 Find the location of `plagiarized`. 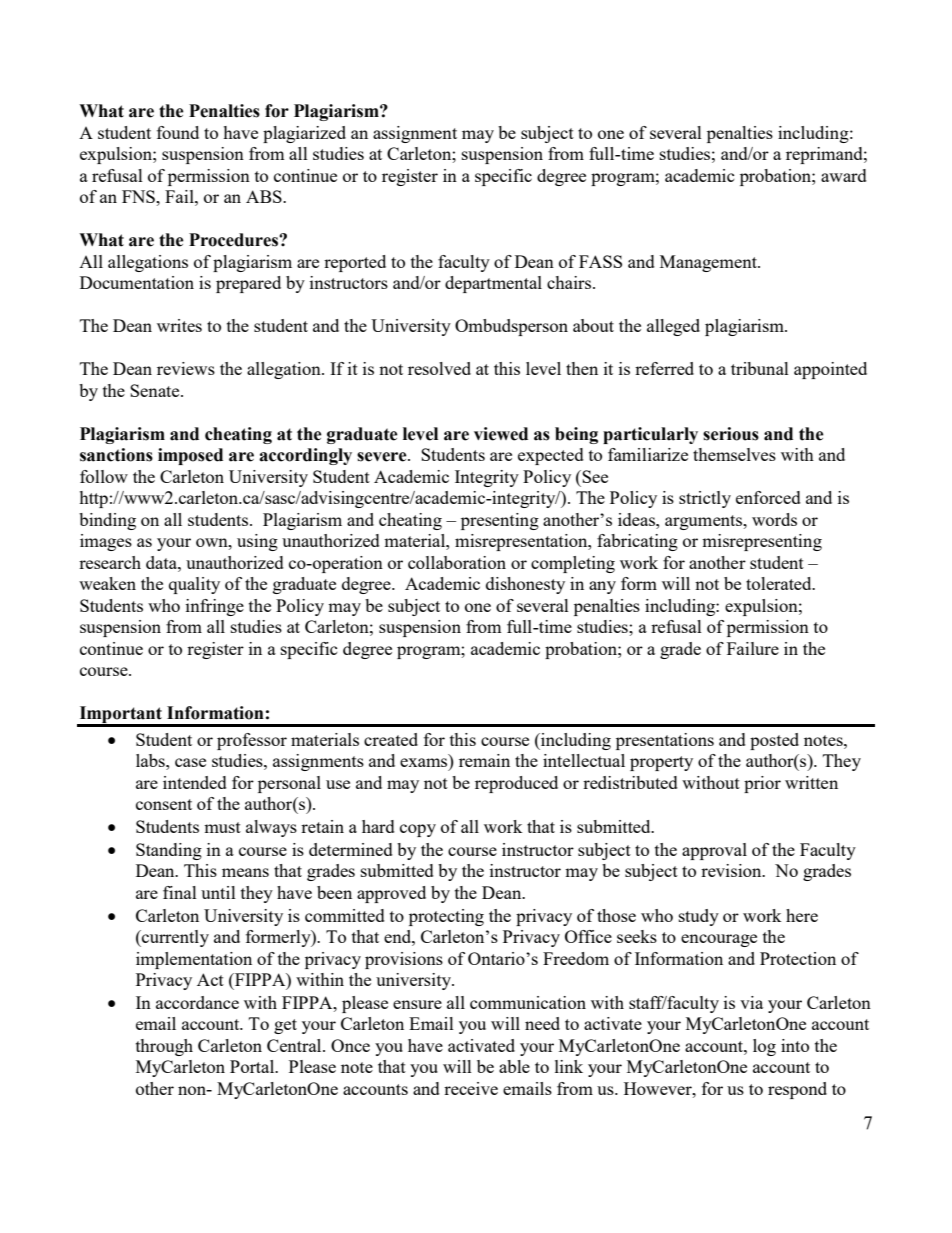

plagiarized is located at coordinates (304, 134).
